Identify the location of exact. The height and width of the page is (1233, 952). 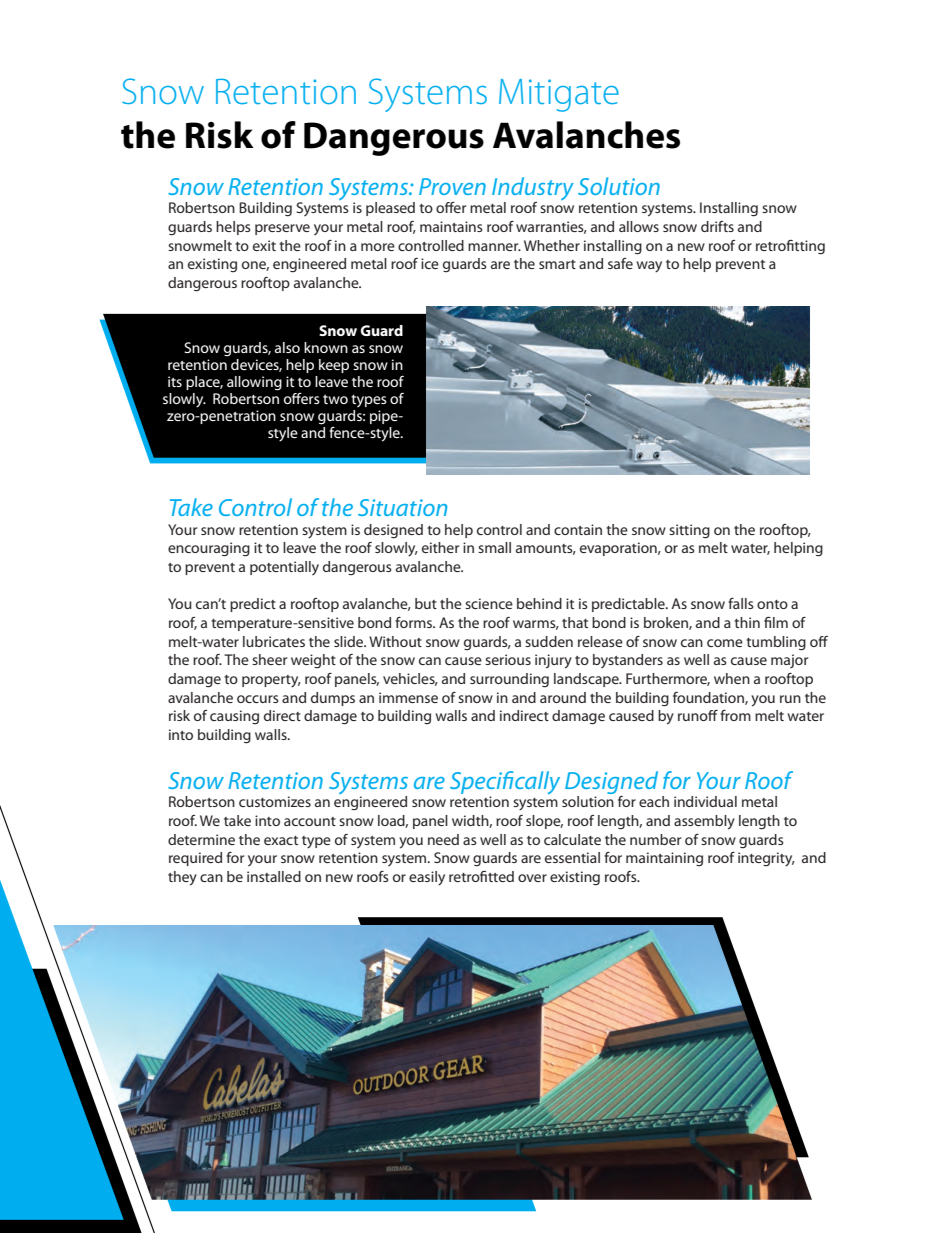
(281, 840).
